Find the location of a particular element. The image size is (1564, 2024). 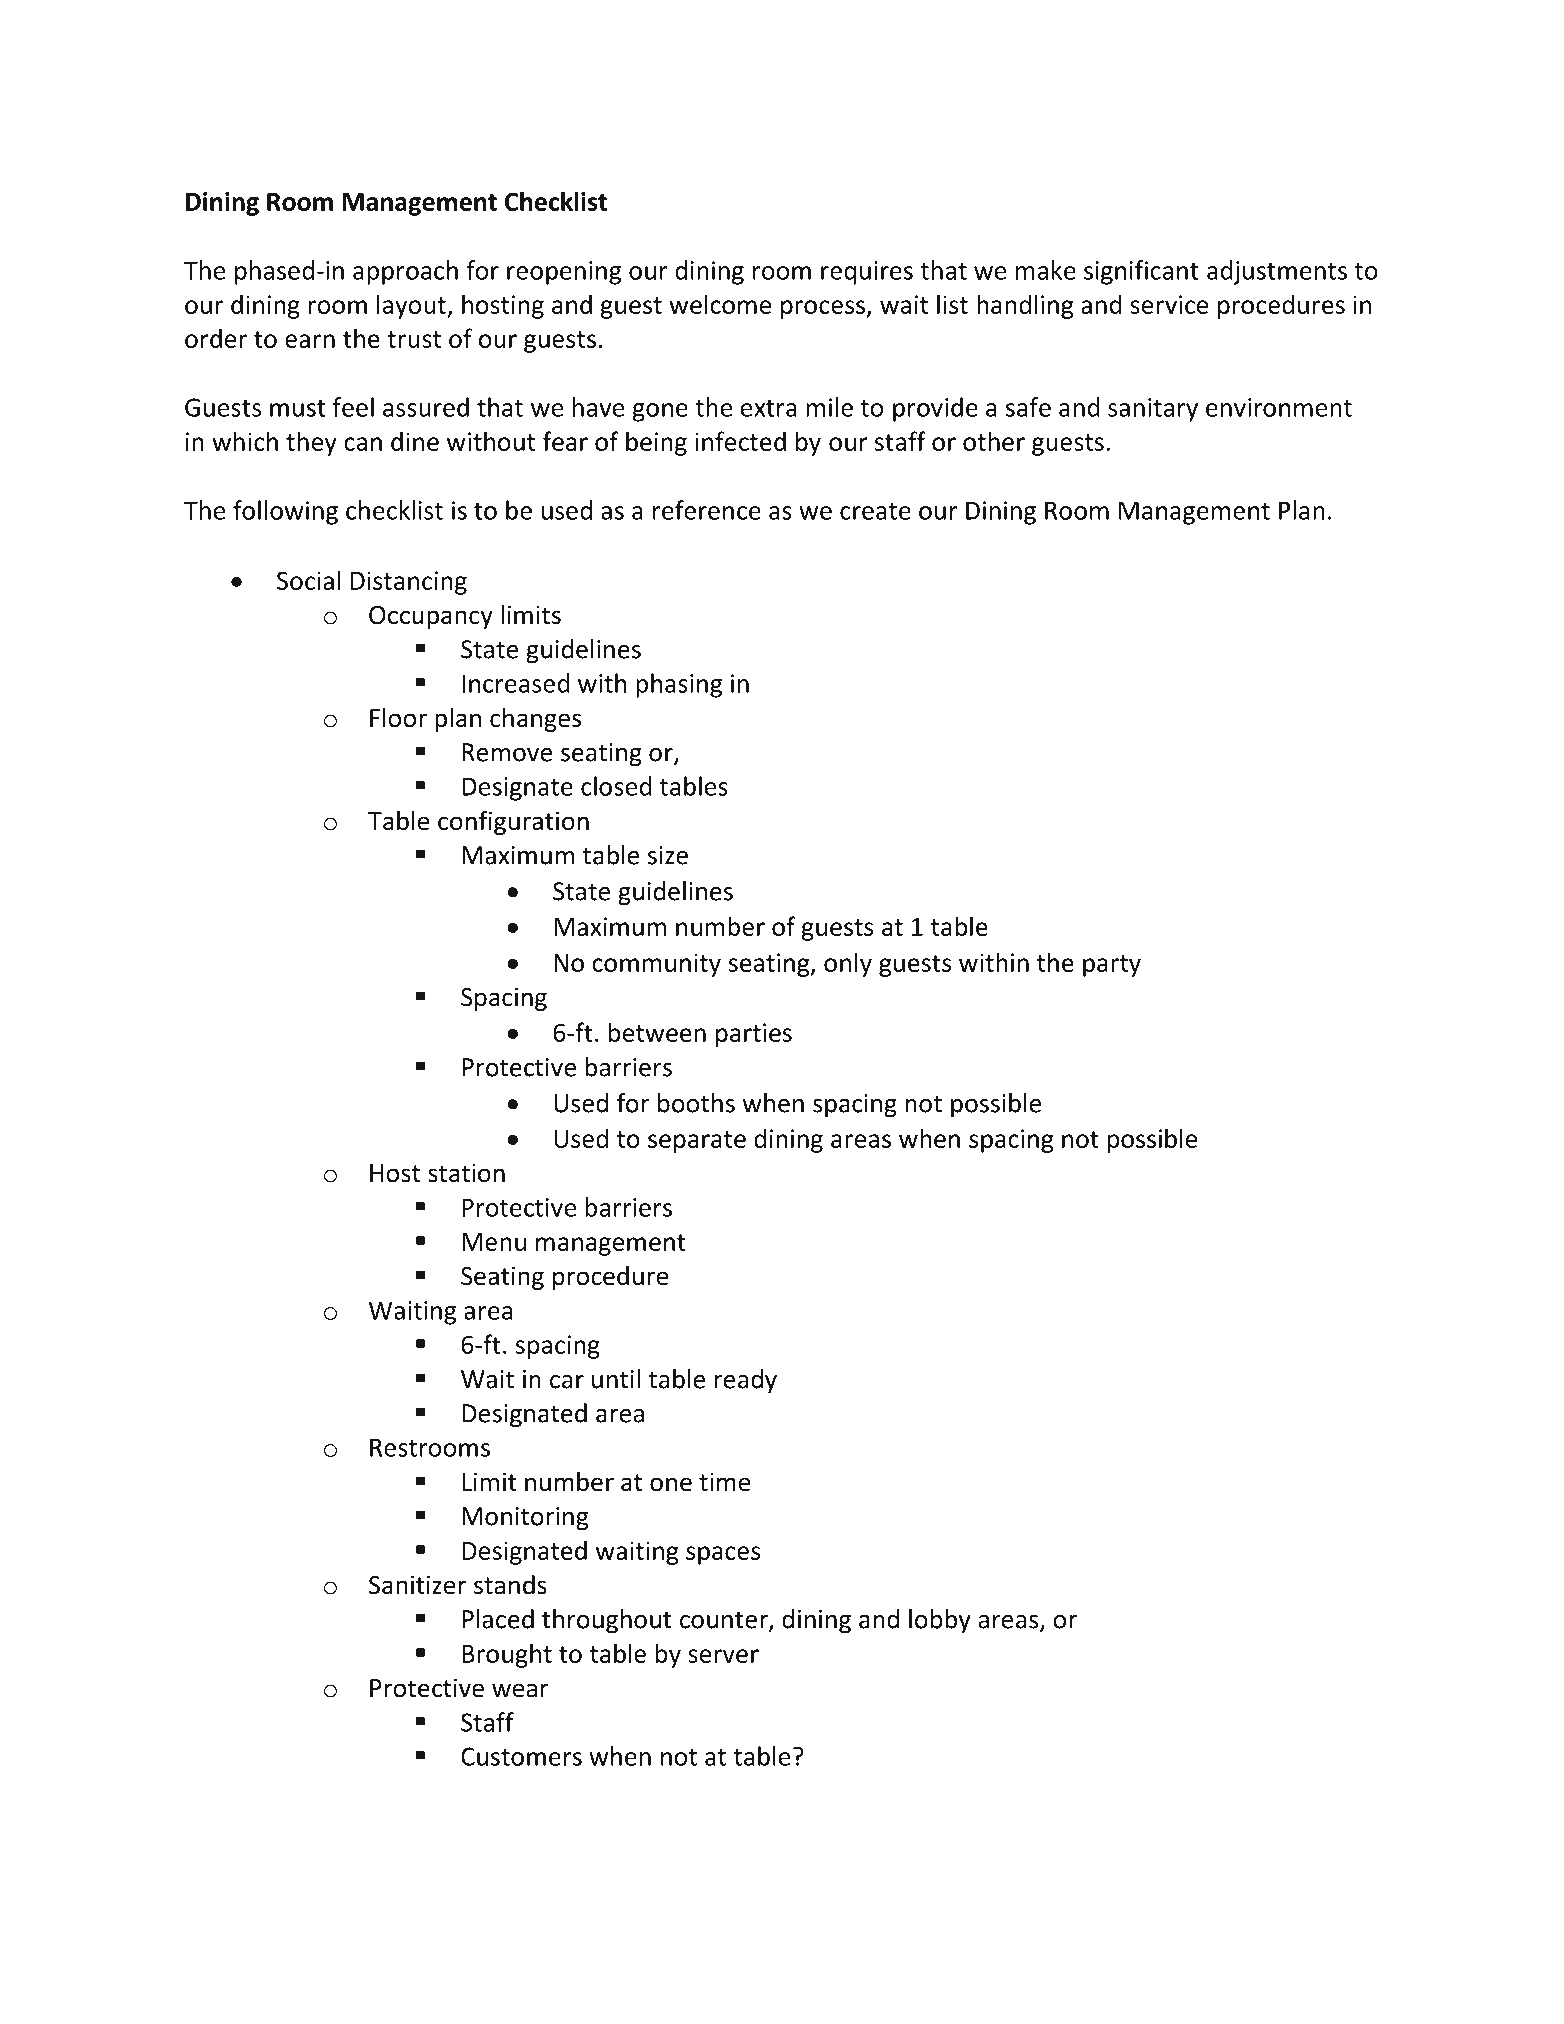

lobby is located at coordinates (940, 1621).
